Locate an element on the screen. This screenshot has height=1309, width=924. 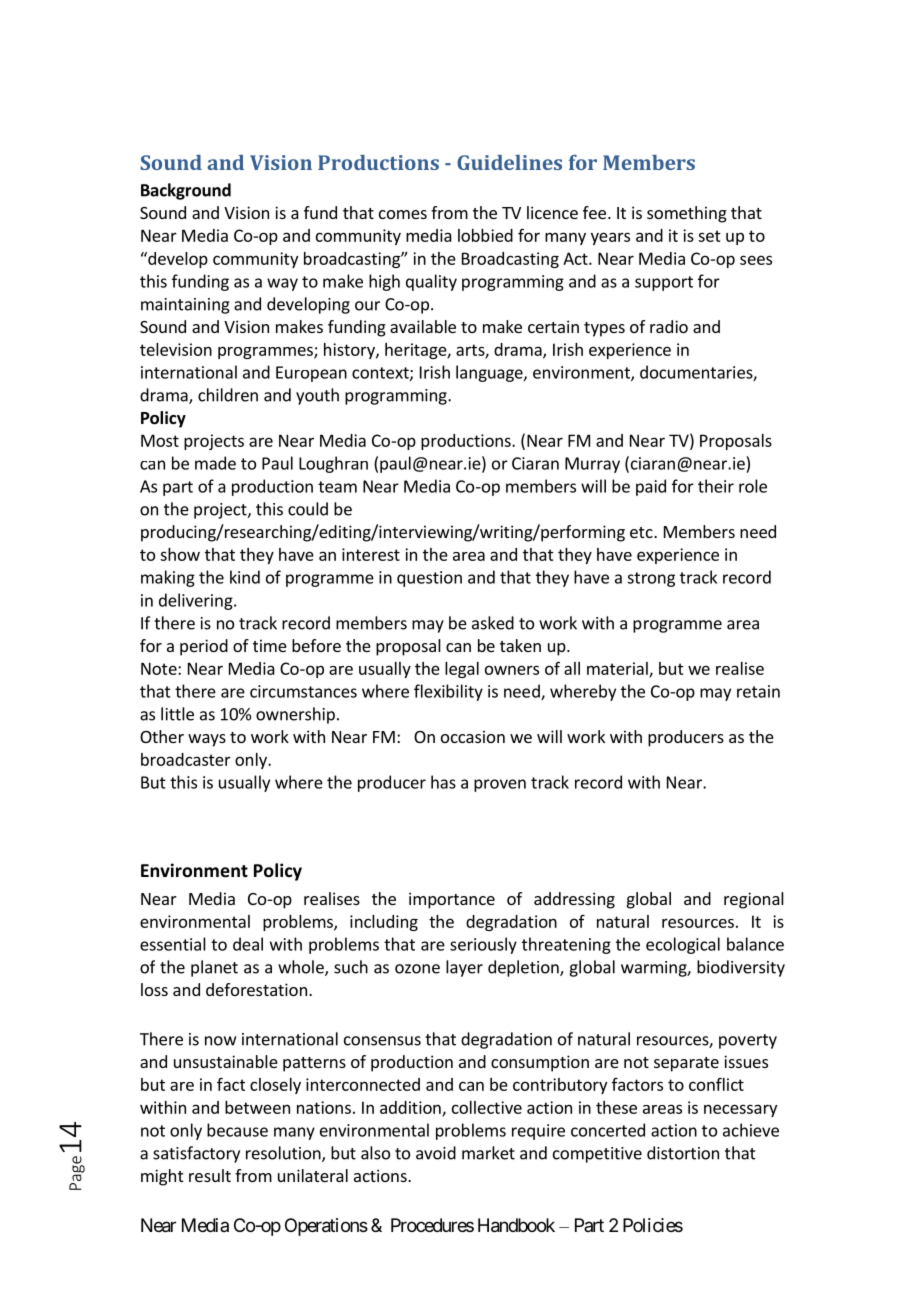
lobbied is located at coordinates (485, 235).
